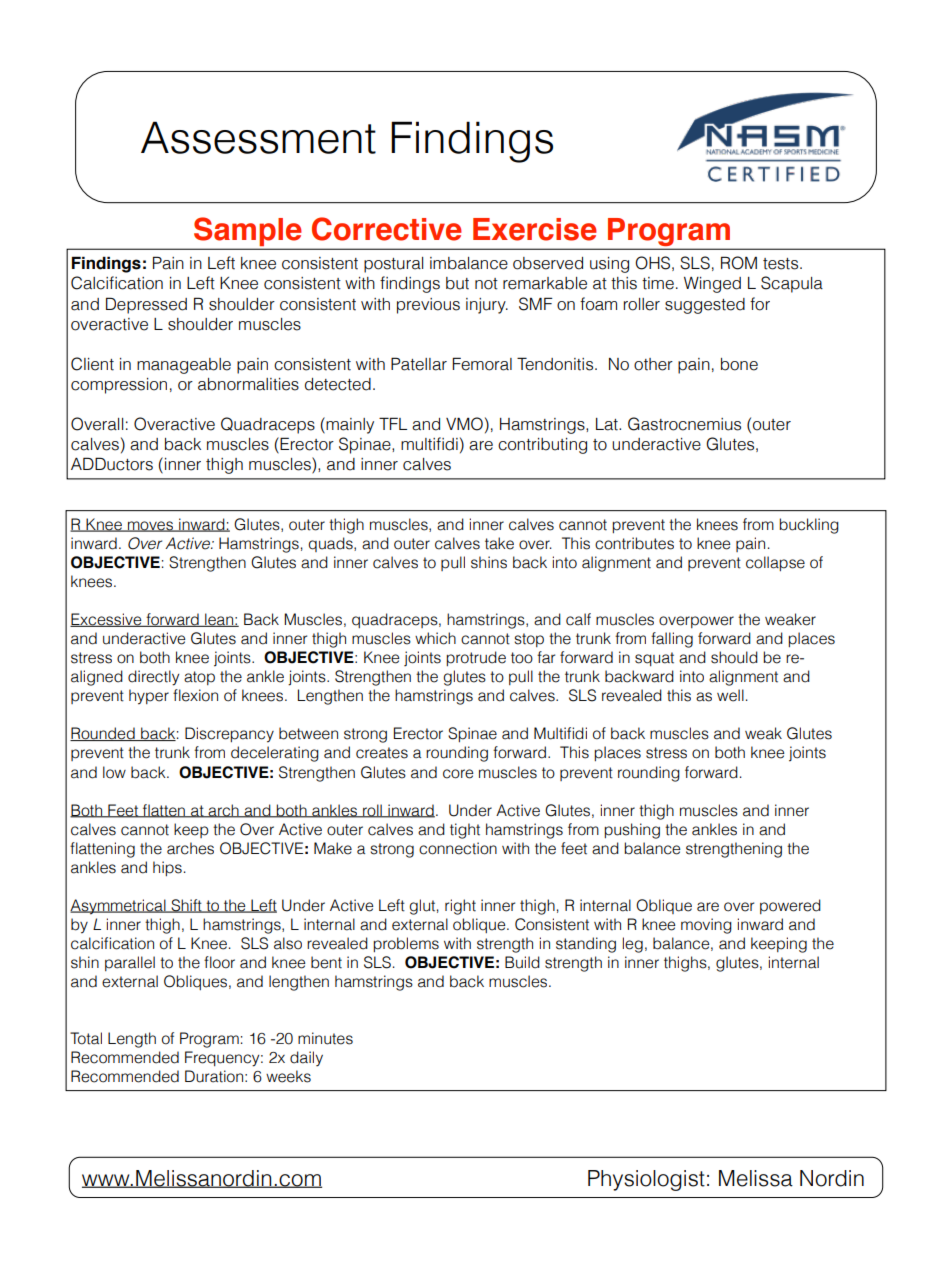  What do you see at coordinates (782, 264) in the page?
I see `tests` at bounding box center [782, 264].
